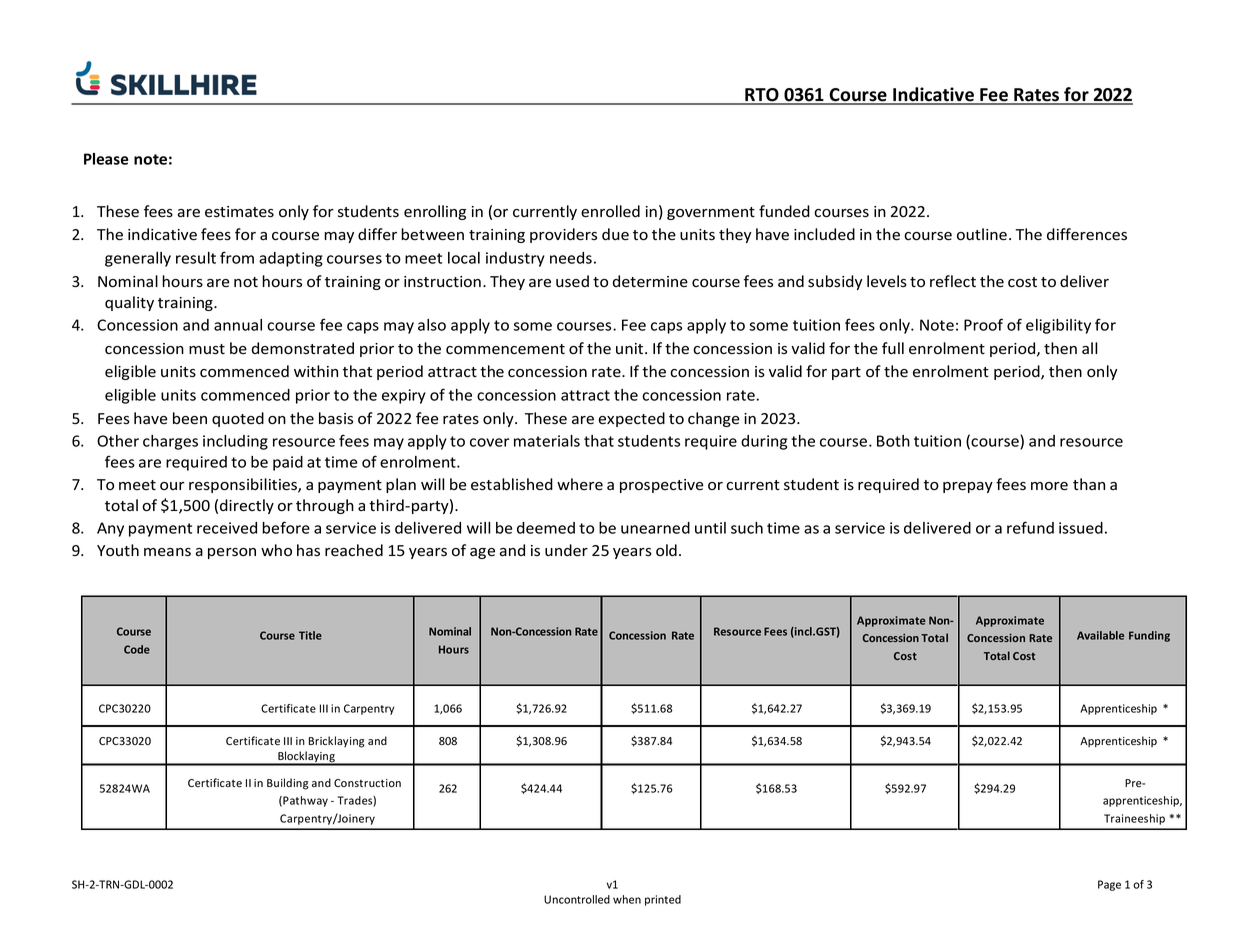 The image size is (1233, 952). What do you see at coordinates (661, 486) in the page?
I see `prospective` at bounding box center [661, 486].
